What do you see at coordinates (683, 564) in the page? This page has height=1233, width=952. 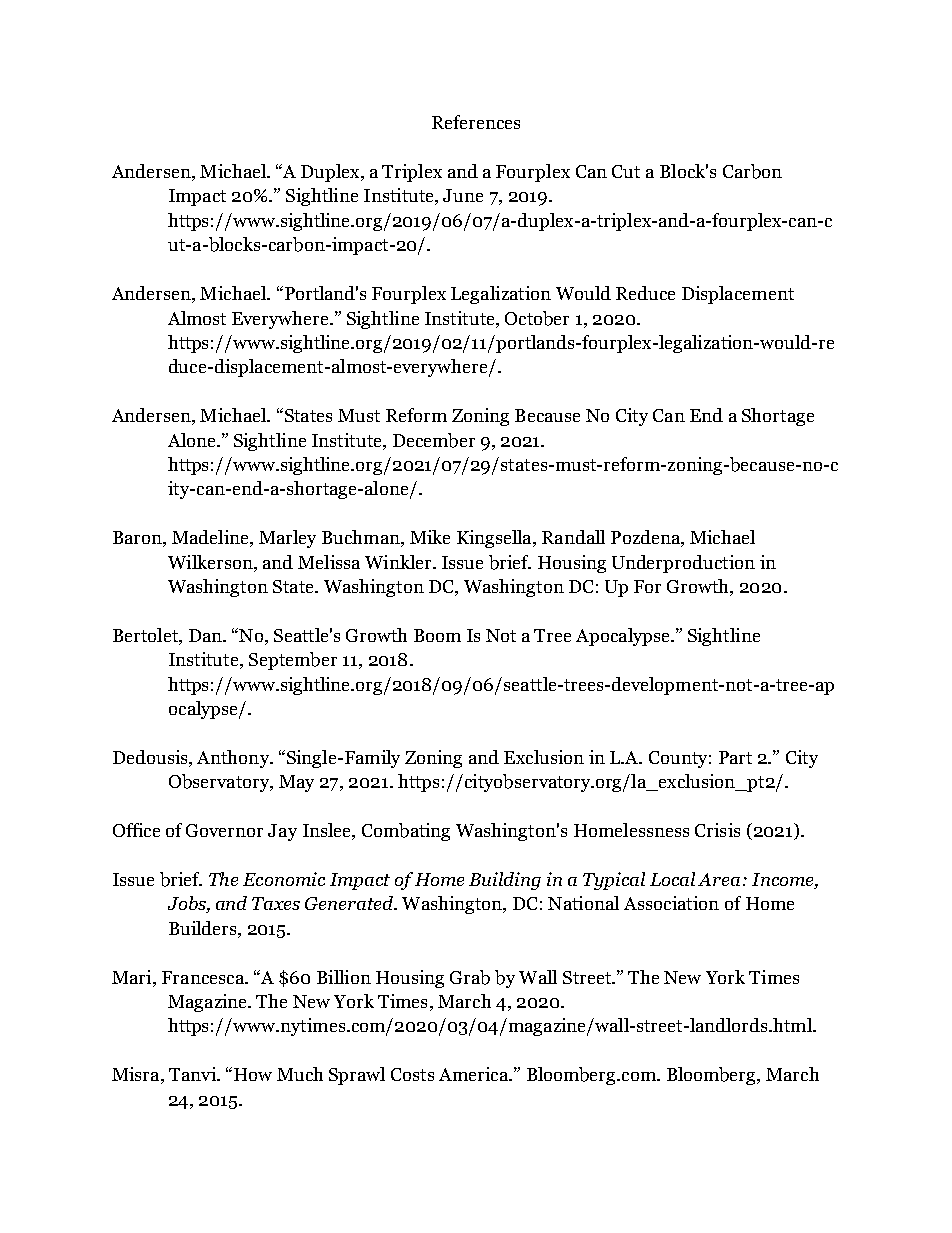 I see `Underproduction` at bounding box center [683, 564].
